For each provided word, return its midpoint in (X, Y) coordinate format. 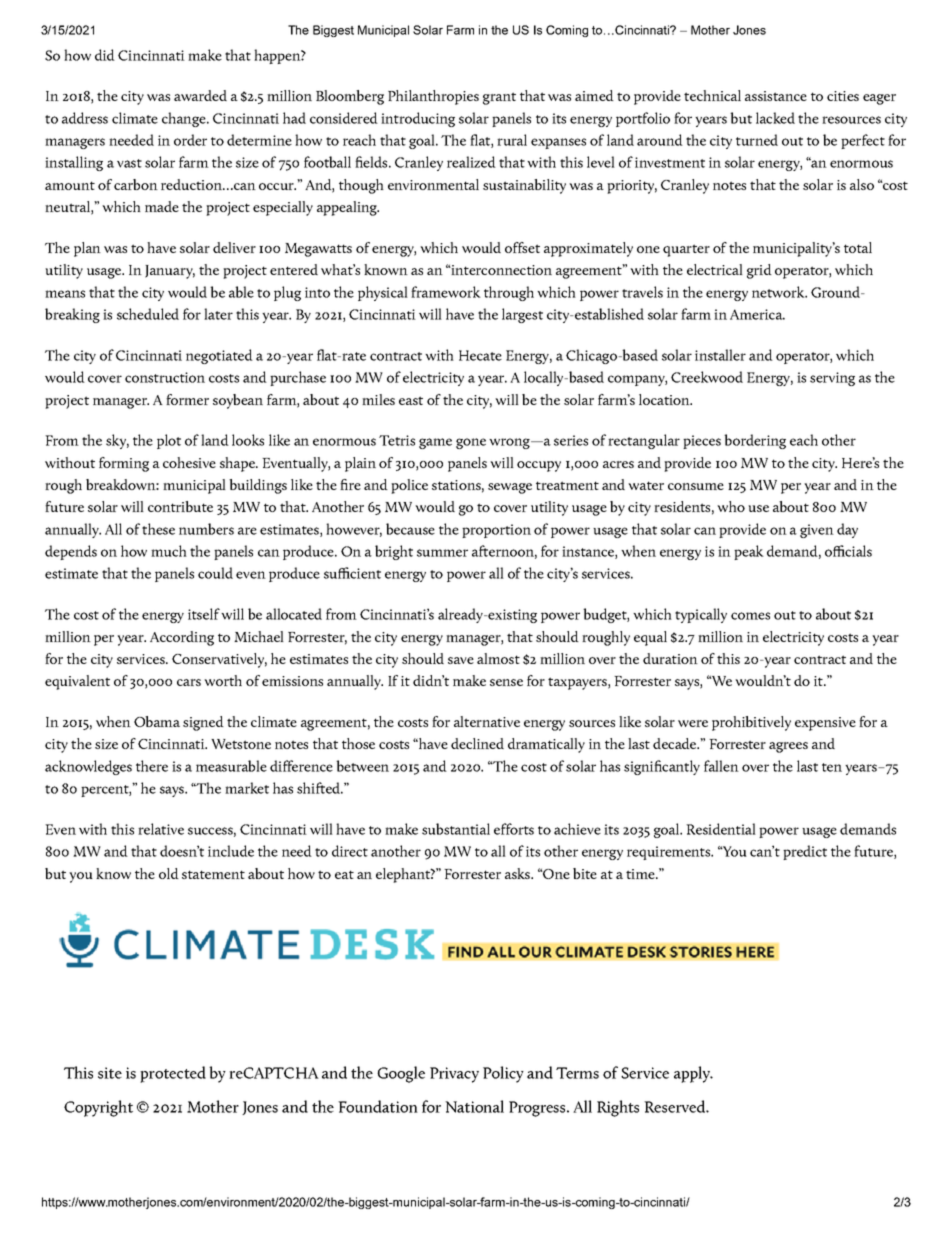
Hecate (480, 355)
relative (161, 829)
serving (832, 379)
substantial (456, 829)
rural (512, 140)
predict (805, 852)
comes (750, 616)
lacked (775, 118)
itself (204, 614)
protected (173, 1074)
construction (165, 377)
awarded (200, 95)
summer (442, 553)
